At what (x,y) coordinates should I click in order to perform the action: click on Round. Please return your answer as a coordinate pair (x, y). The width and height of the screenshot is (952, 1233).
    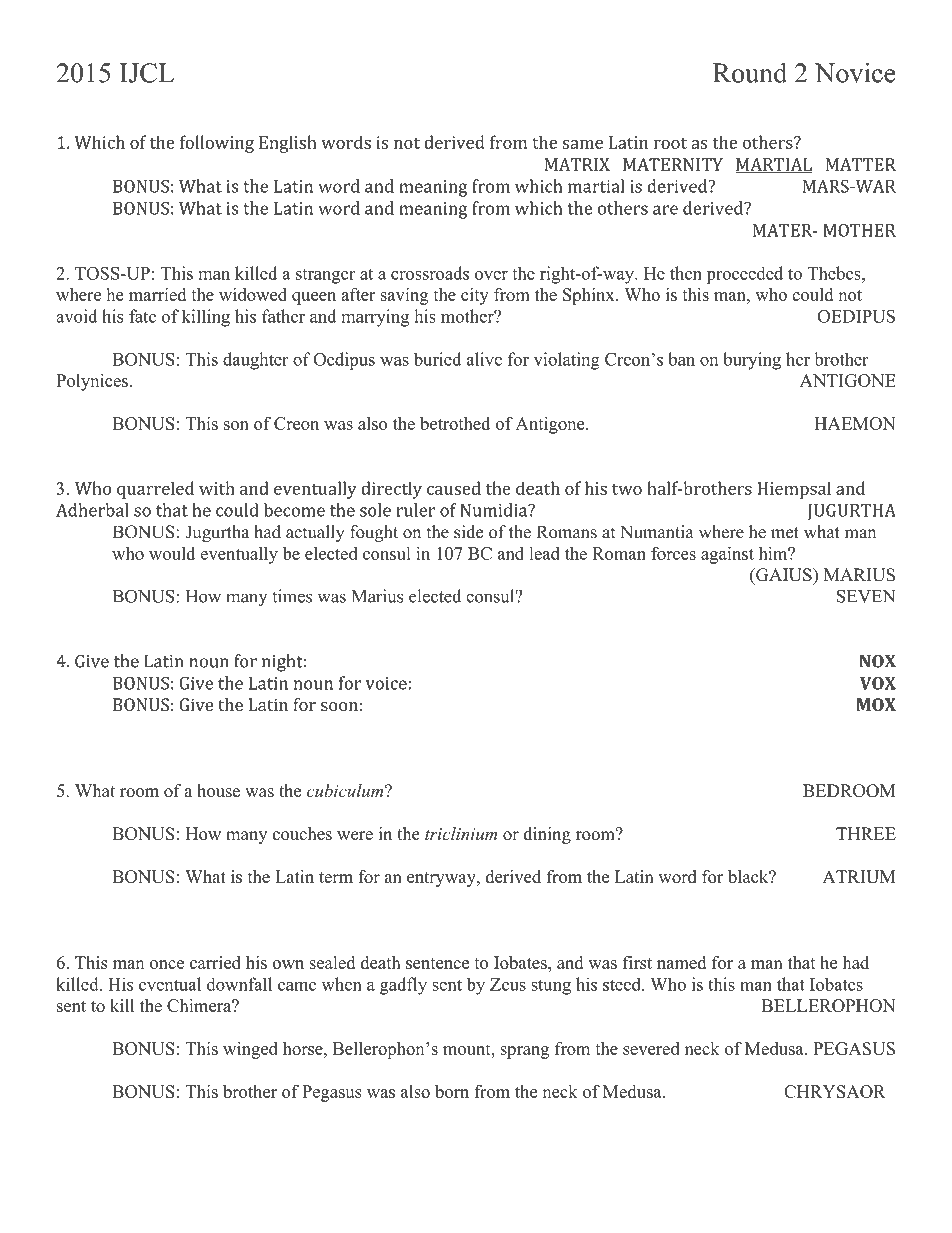
    Looking at the image, I should click on (750, 72).
